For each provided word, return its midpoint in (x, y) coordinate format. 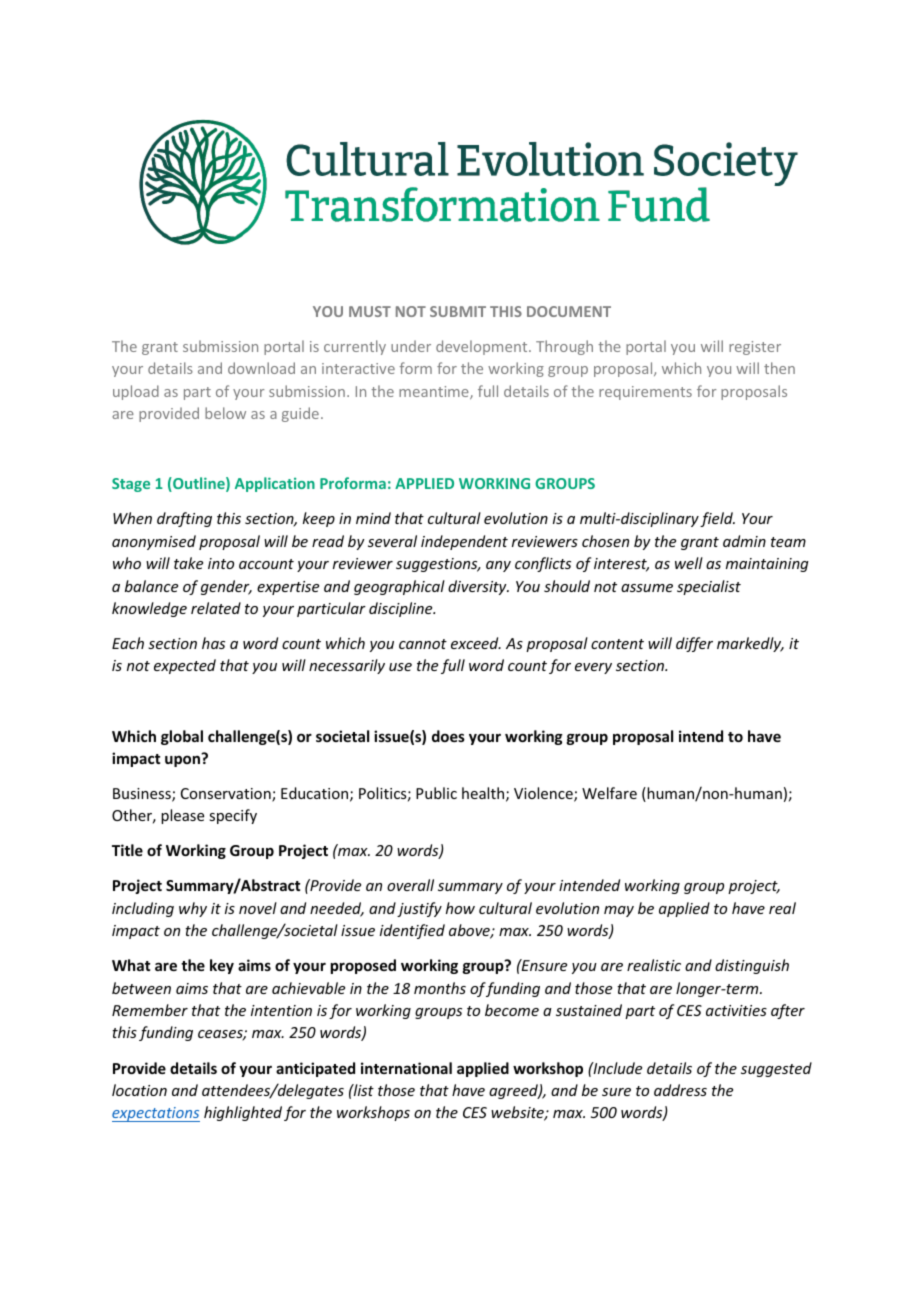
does (448, 736)
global (182, 737)
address (680, 1090)
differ (694, 644)
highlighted (243, 1113)
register (755, 348)
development (483, 347)
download (261, 368)
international (406, 1068)
